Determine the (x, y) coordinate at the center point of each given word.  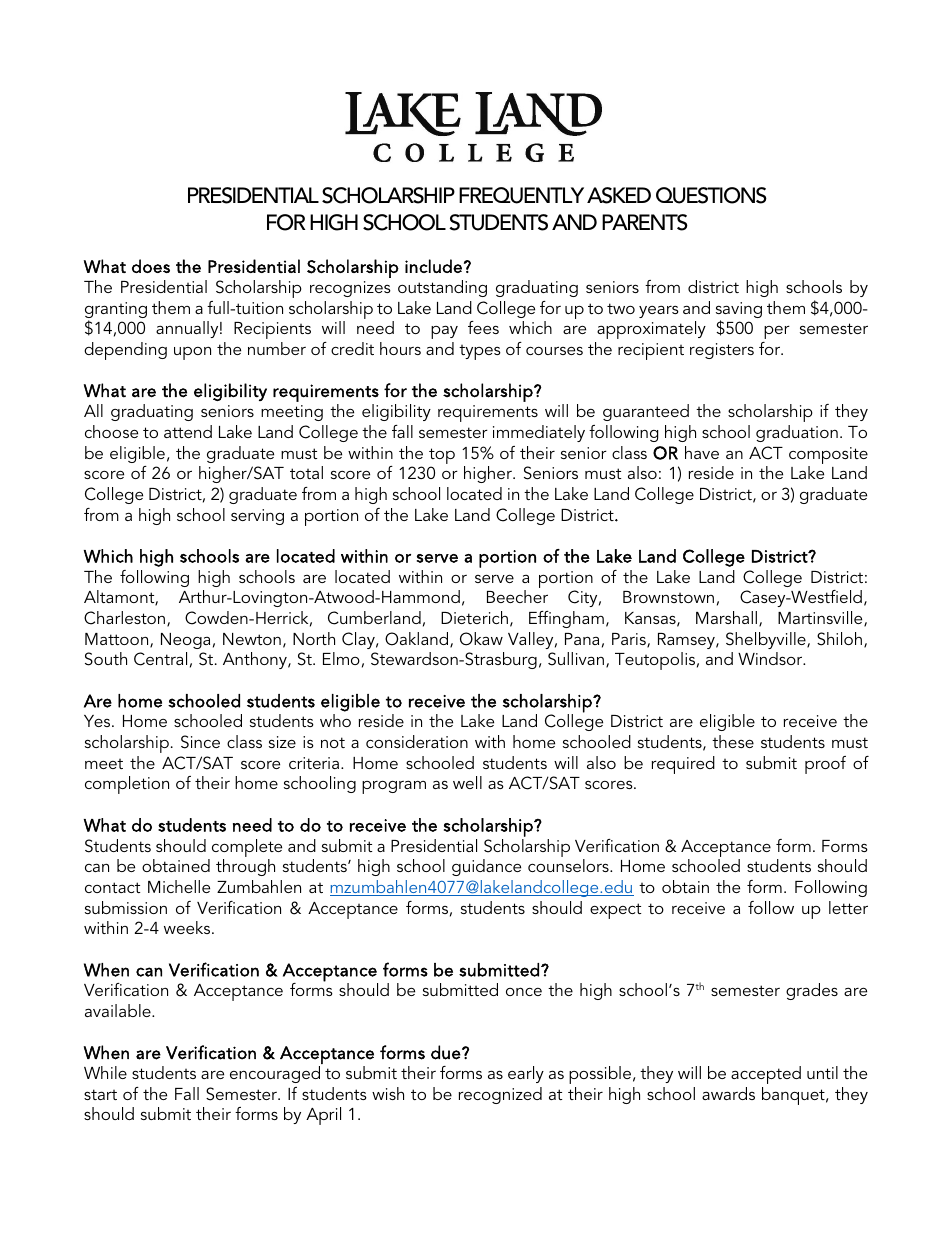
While (105, 1072)
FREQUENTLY (521, 195)
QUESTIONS (711, 195)
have (702, 452)
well (467, 782)
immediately (539, 433)
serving (257, 517)
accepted (766, 1075)
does (151, 266)
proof (825, 765)
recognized (500, 1095)
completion (127, 785)
